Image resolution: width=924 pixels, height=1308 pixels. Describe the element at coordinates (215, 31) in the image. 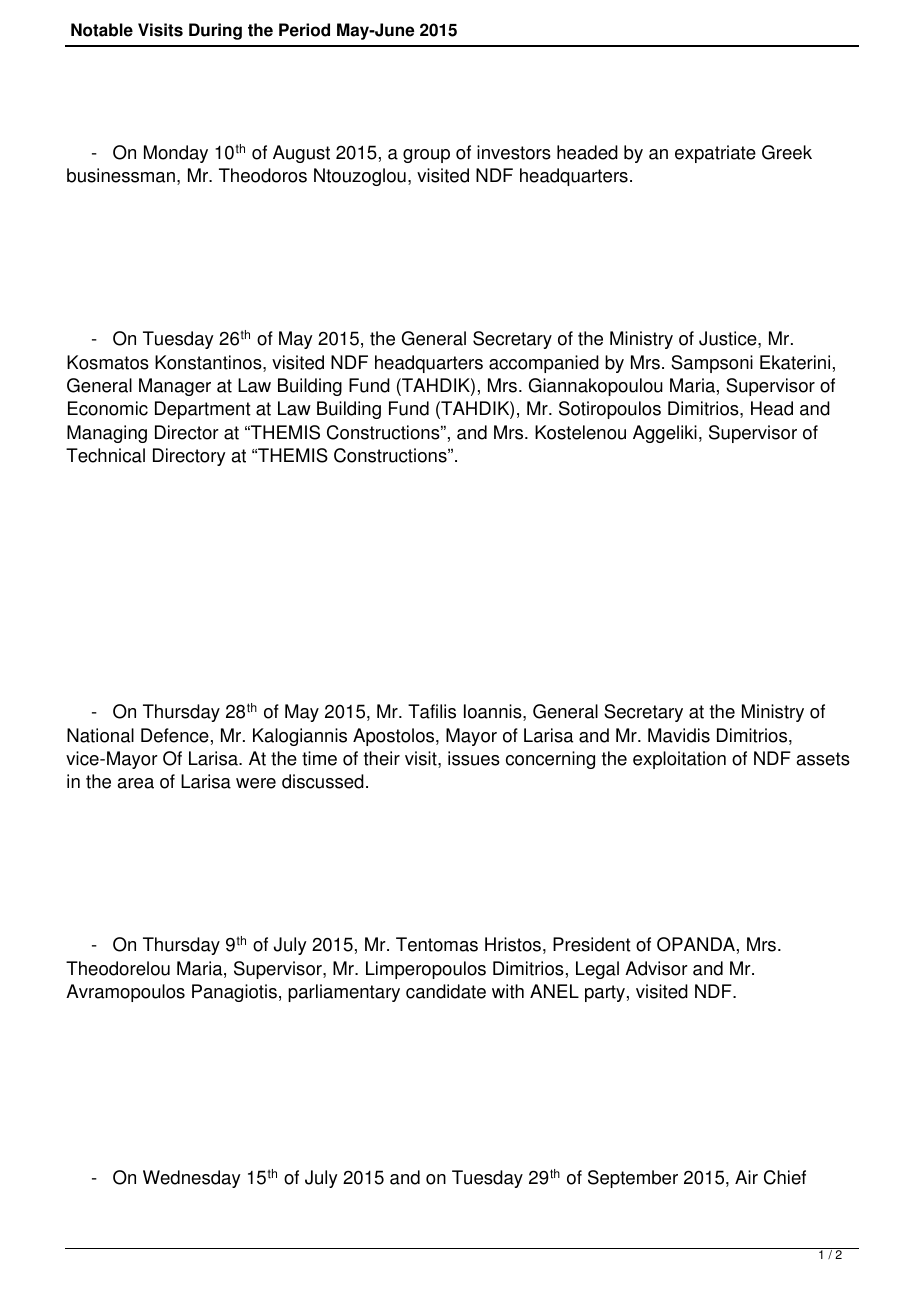

I see `During` at that location.
